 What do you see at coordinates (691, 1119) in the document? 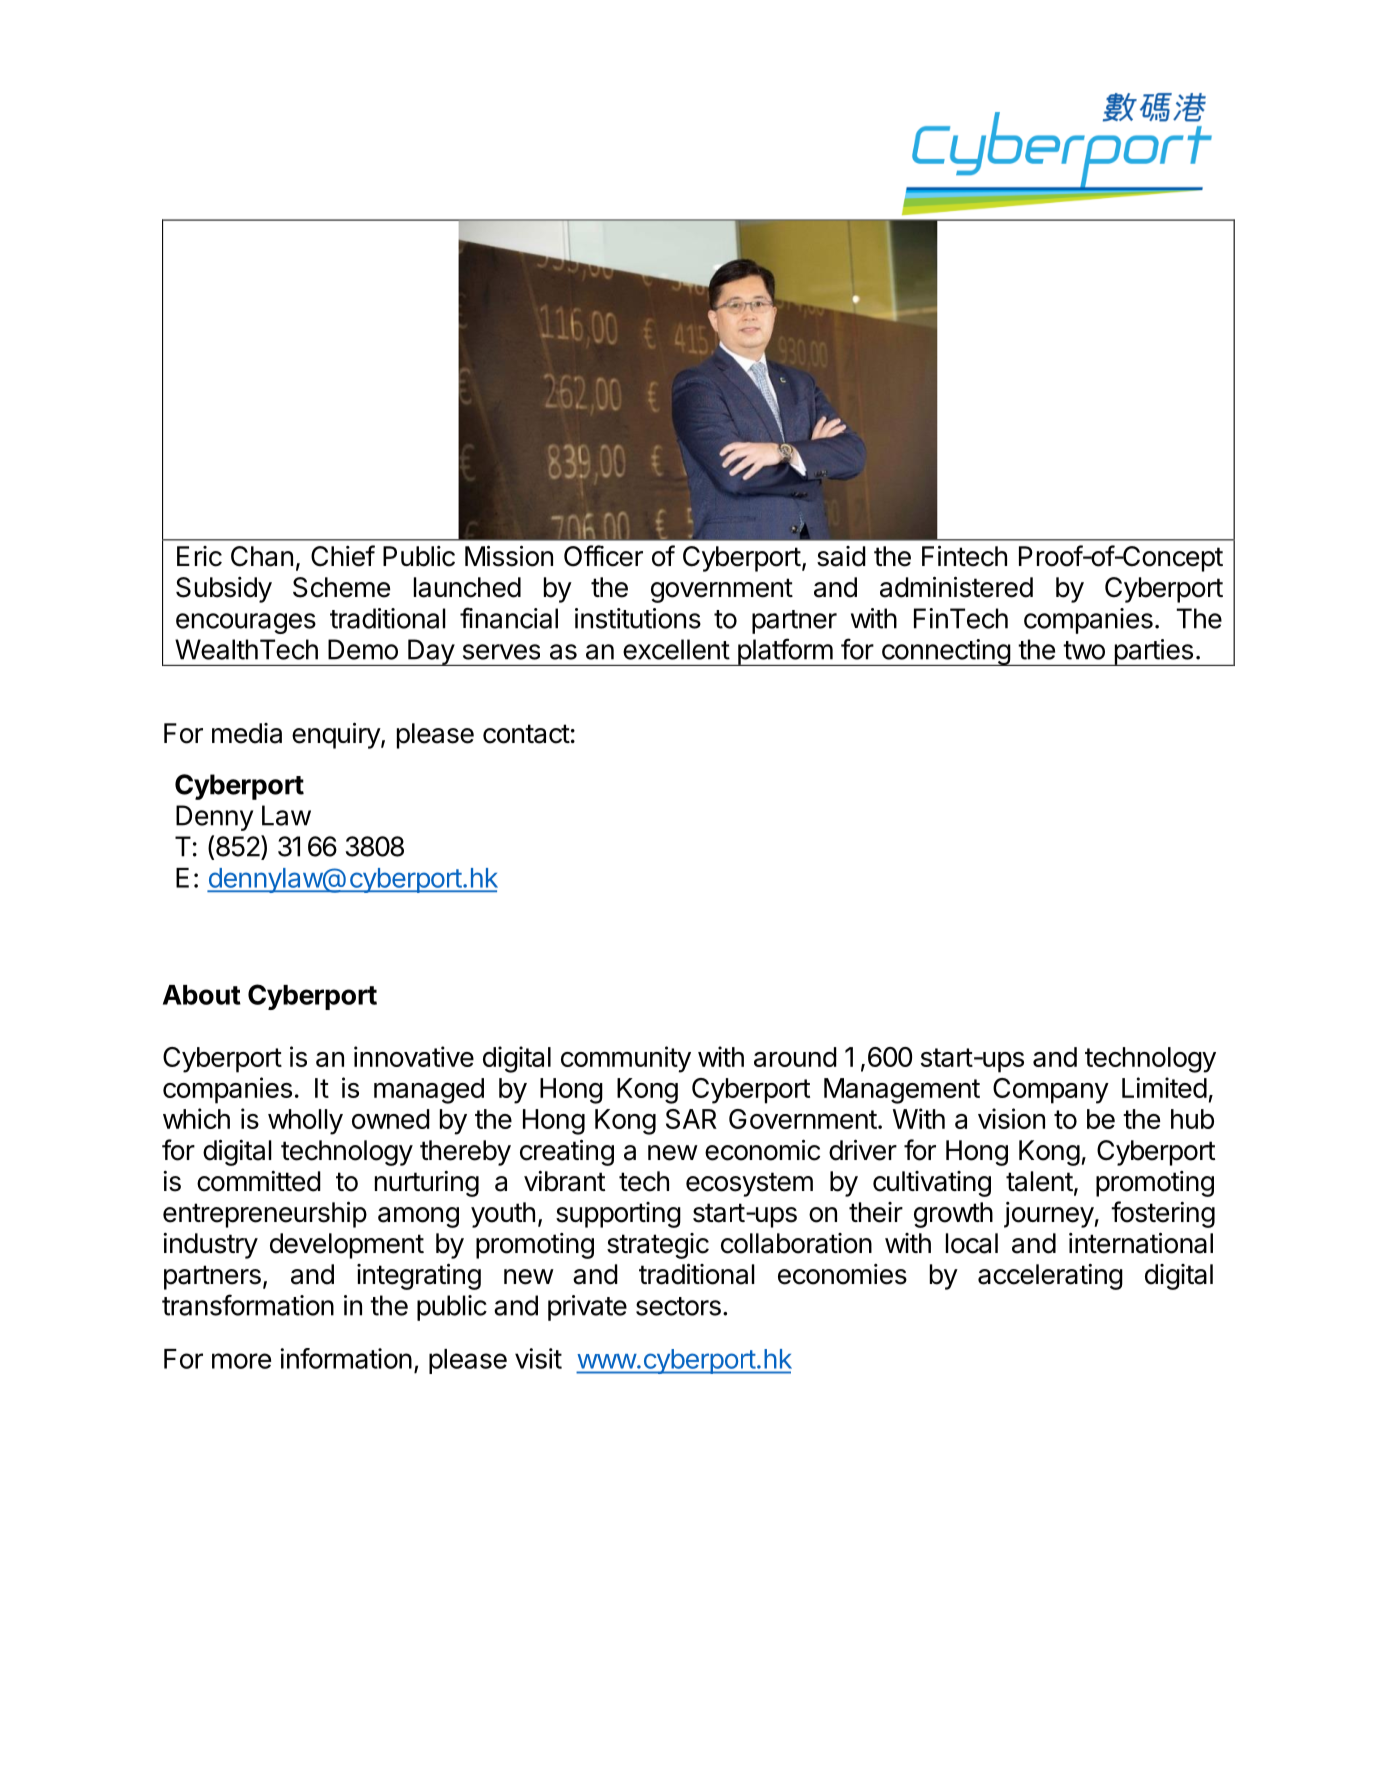
I see `SAR` at bounding box center [691, 1119].
